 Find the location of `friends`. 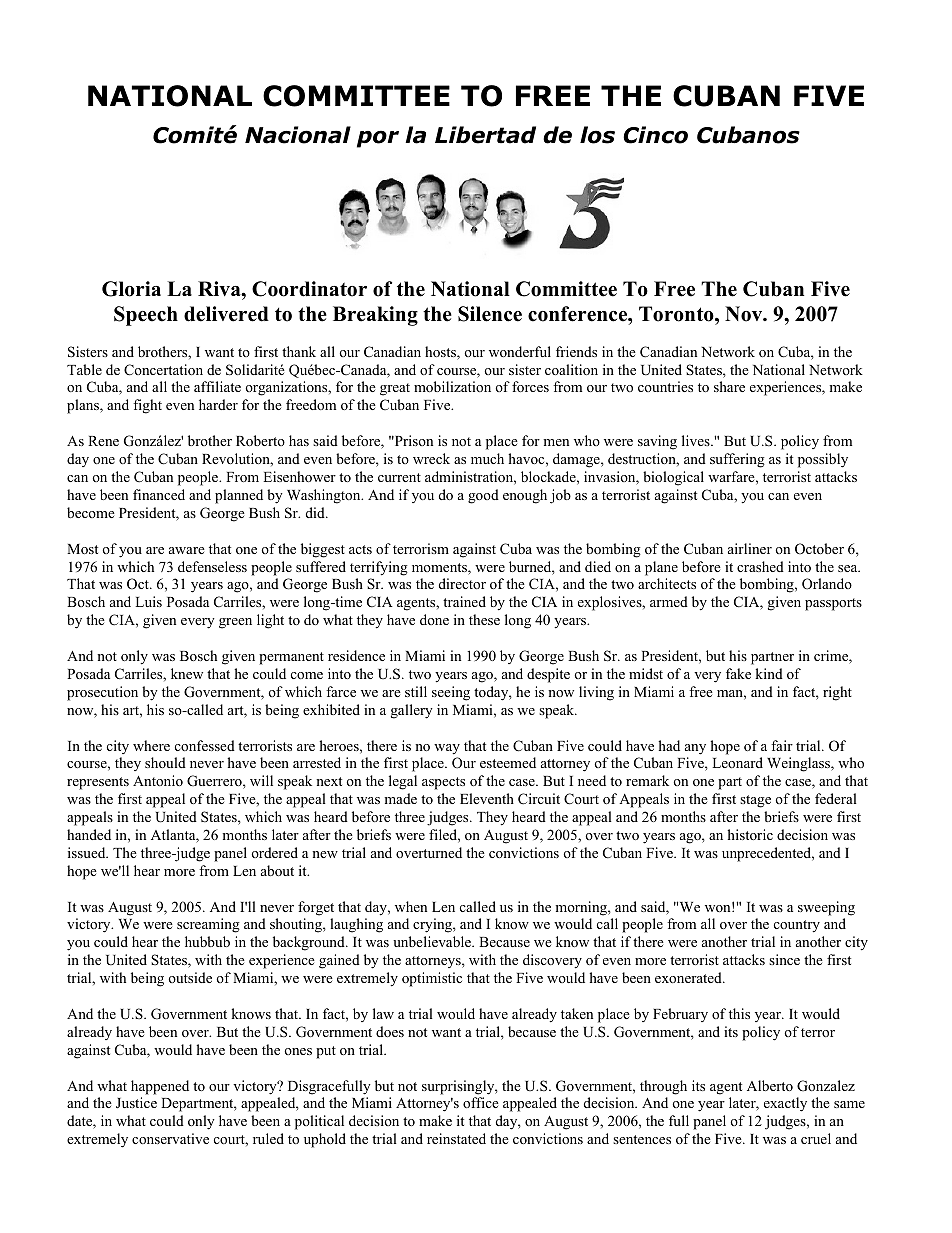

friends is located at coordinates (576, 351).
